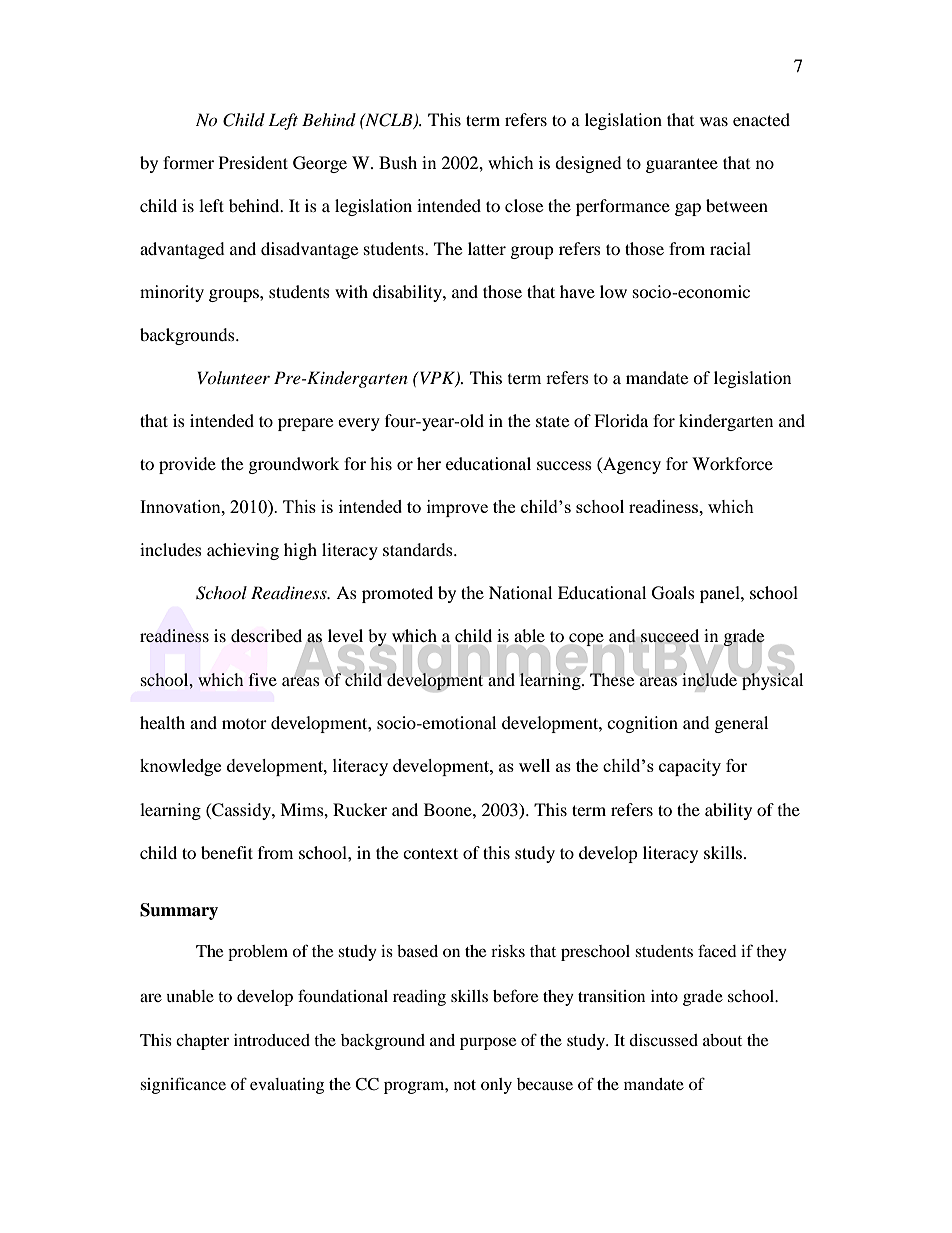 Image resolution: width=952 pixels, height=1233 pixels. What do you see at coordinates (398, 162) in the screenshot?
I see `Bush` at bounding box center [398, 162].
